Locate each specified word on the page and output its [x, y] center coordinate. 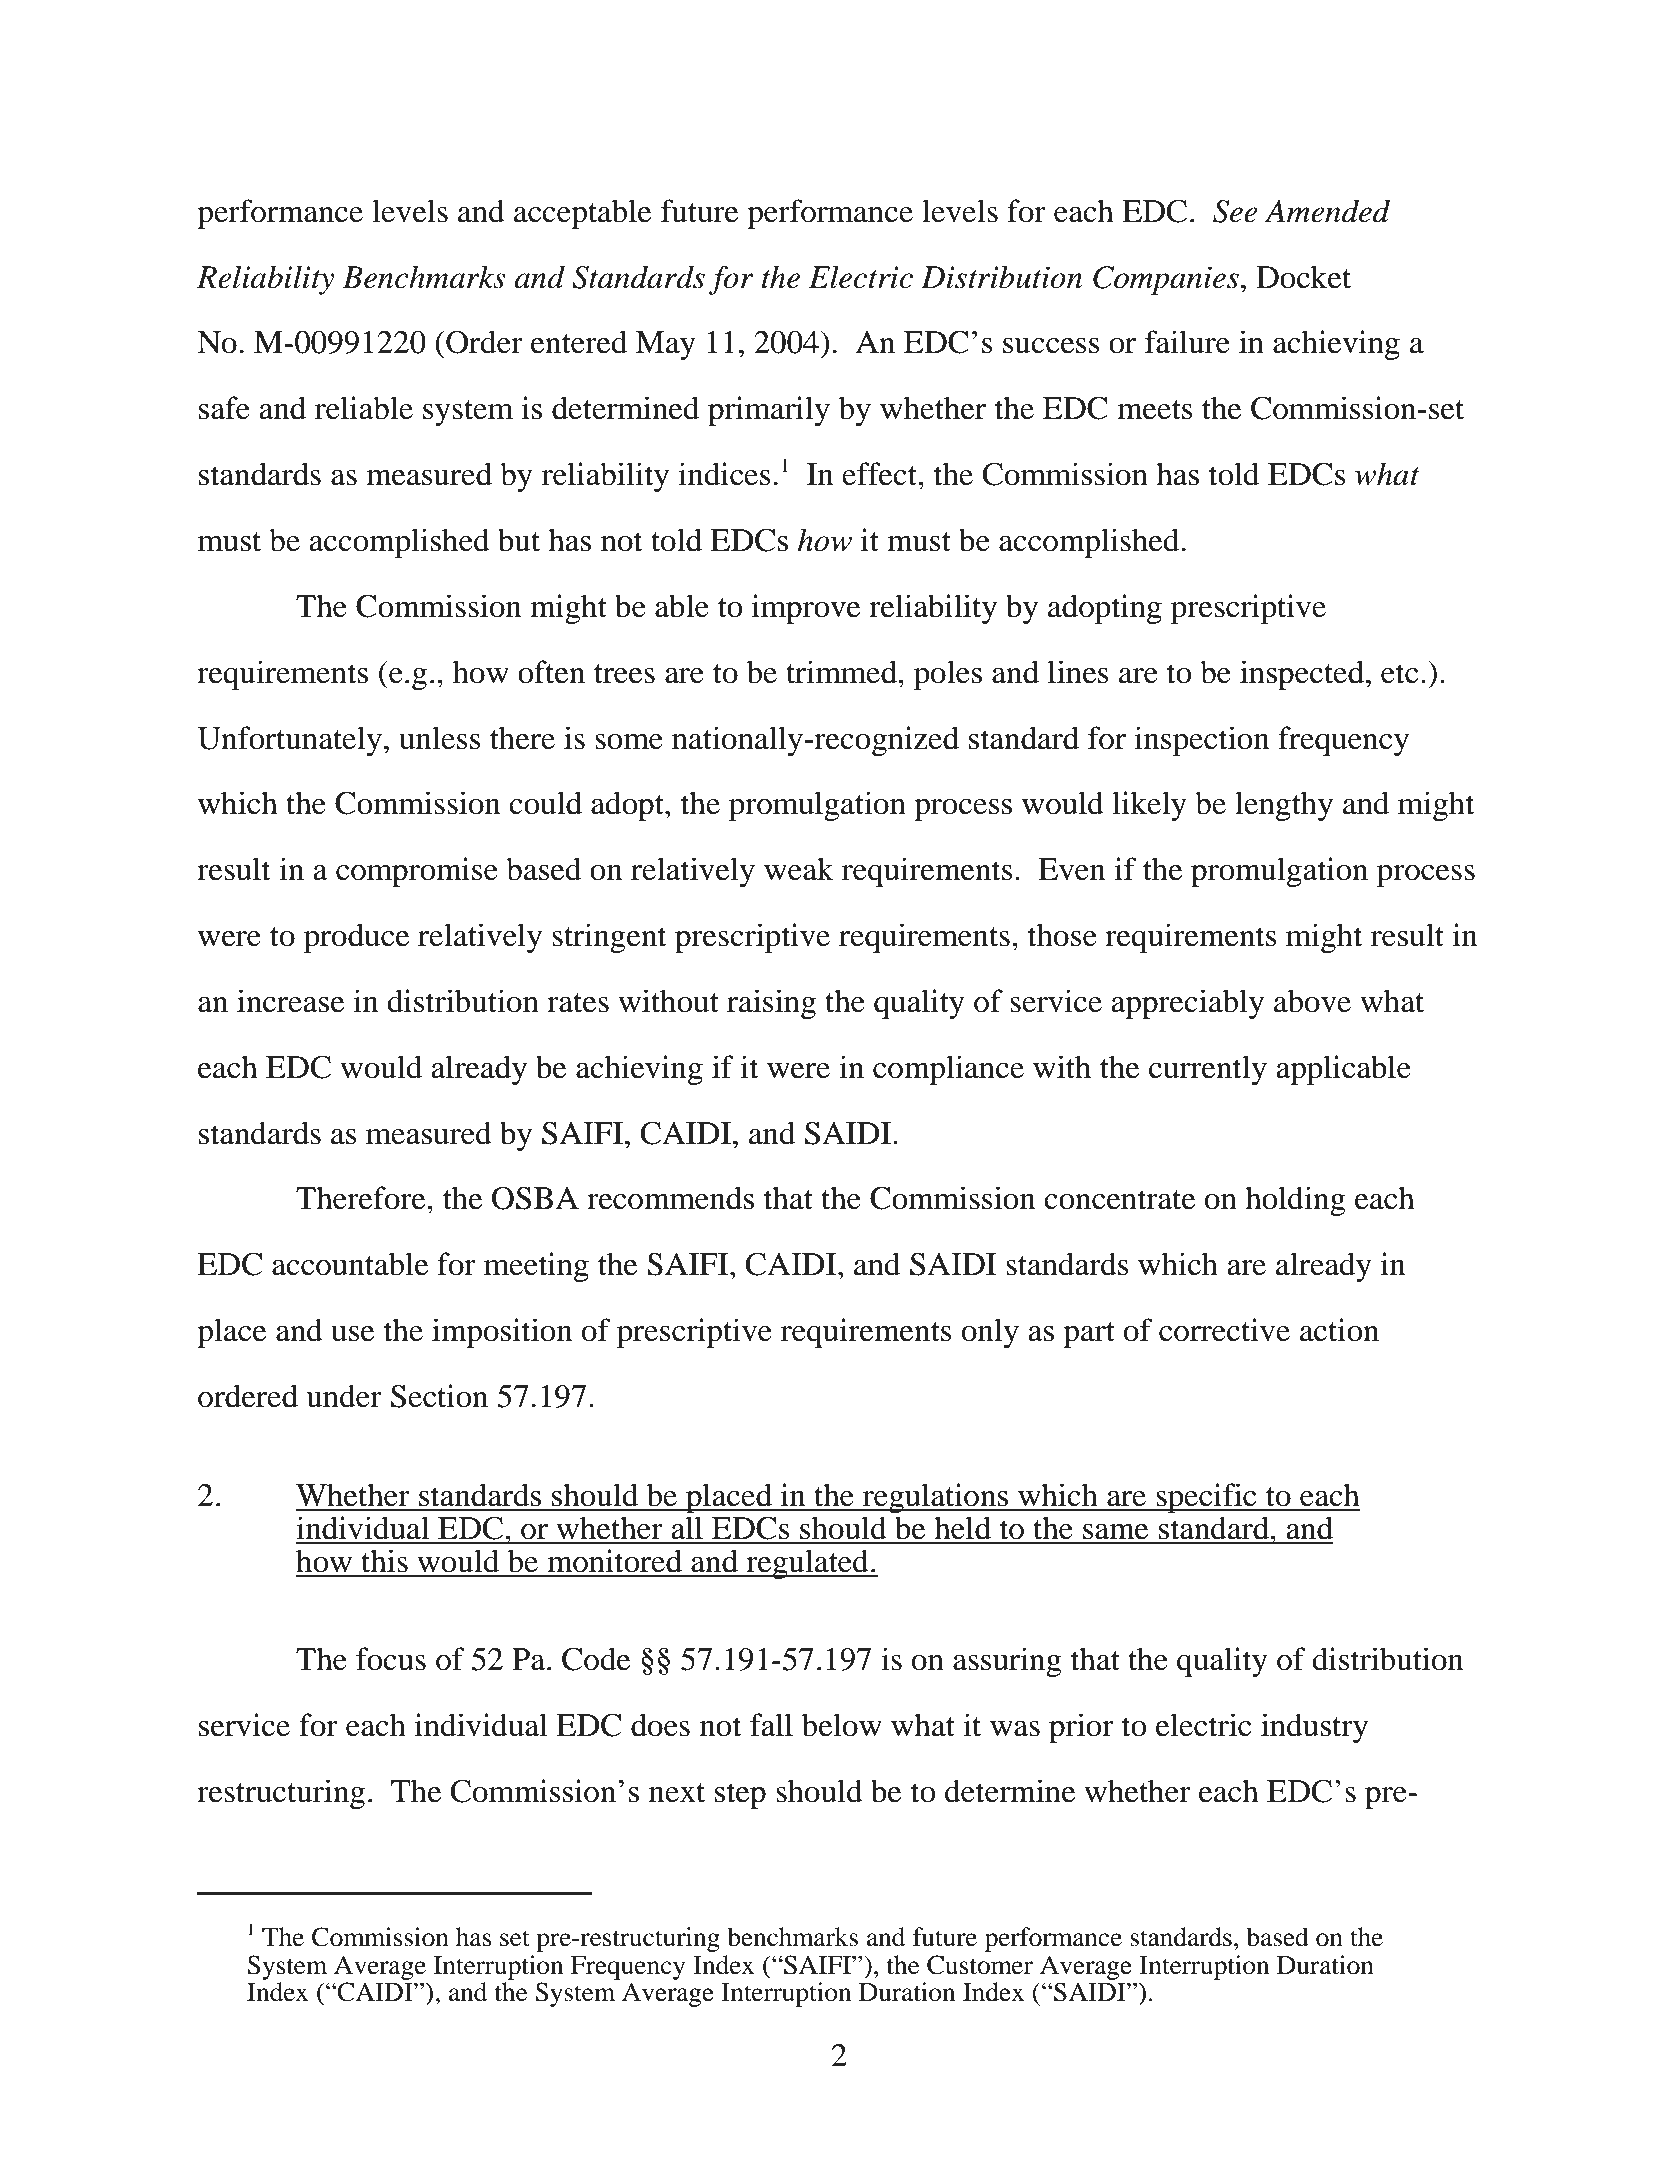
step [740, 1796]
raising [771, 1004]
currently [1208, 1070]
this [384, 1561]
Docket [1303, 277]
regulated [807, 1564]
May [666, 345]
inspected [1303, 675]
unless [440, 738]
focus [391, 1659]
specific [1206, 1498]
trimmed [842, 672]
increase [290, 1001]
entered [579, 342]
